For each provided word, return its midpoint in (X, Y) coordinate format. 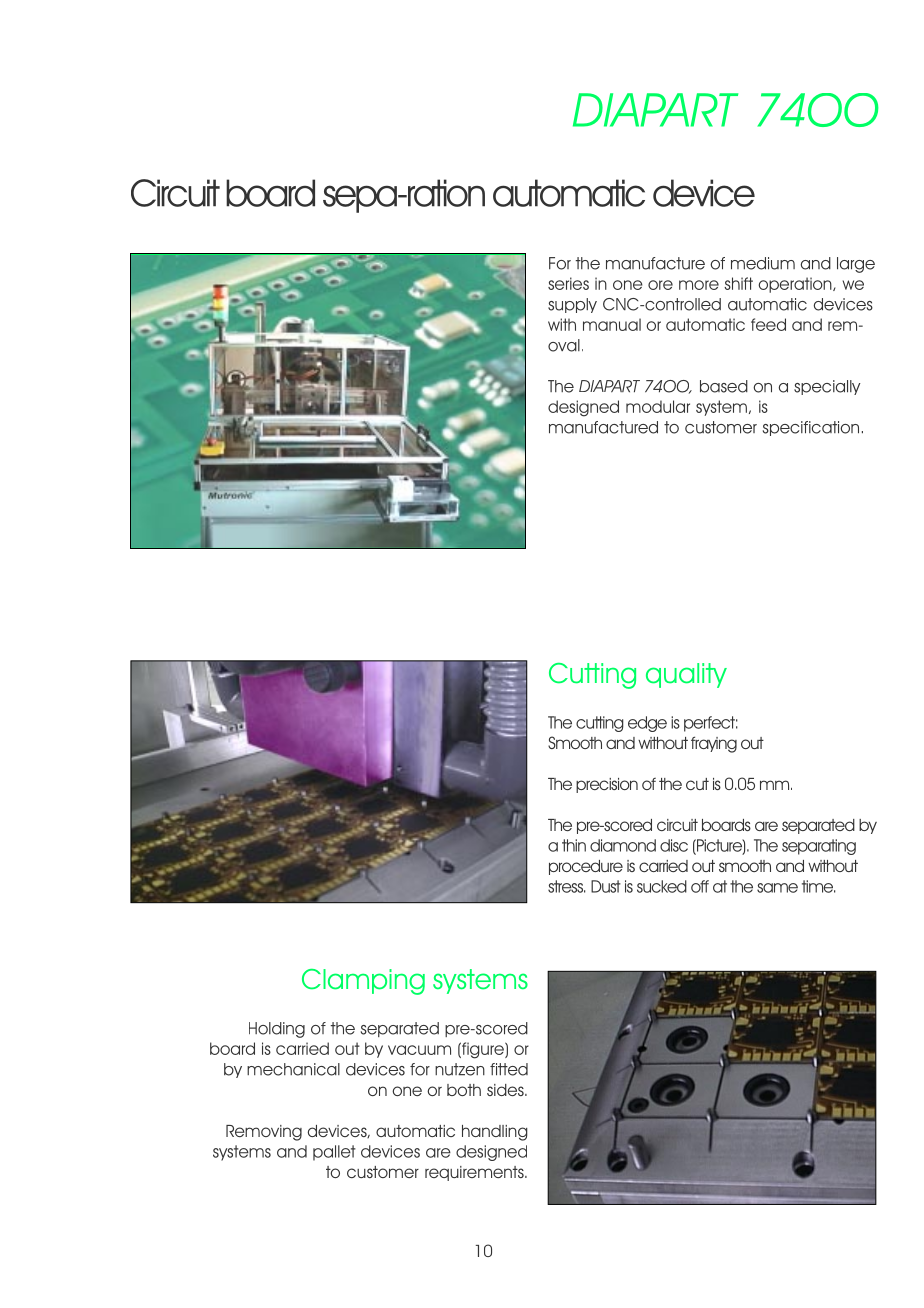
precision (607, 785)
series (568, 283)
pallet (334, 1153)
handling (495, 1133)
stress (566, 886)
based (724, 386)
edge (647, 724)
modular (658, 406)
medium (763, 263)
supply (572, 305)
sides (506, 1090)
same (777, 888)
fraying (714, 744)
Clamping (363, 982)
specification (811, 428)
